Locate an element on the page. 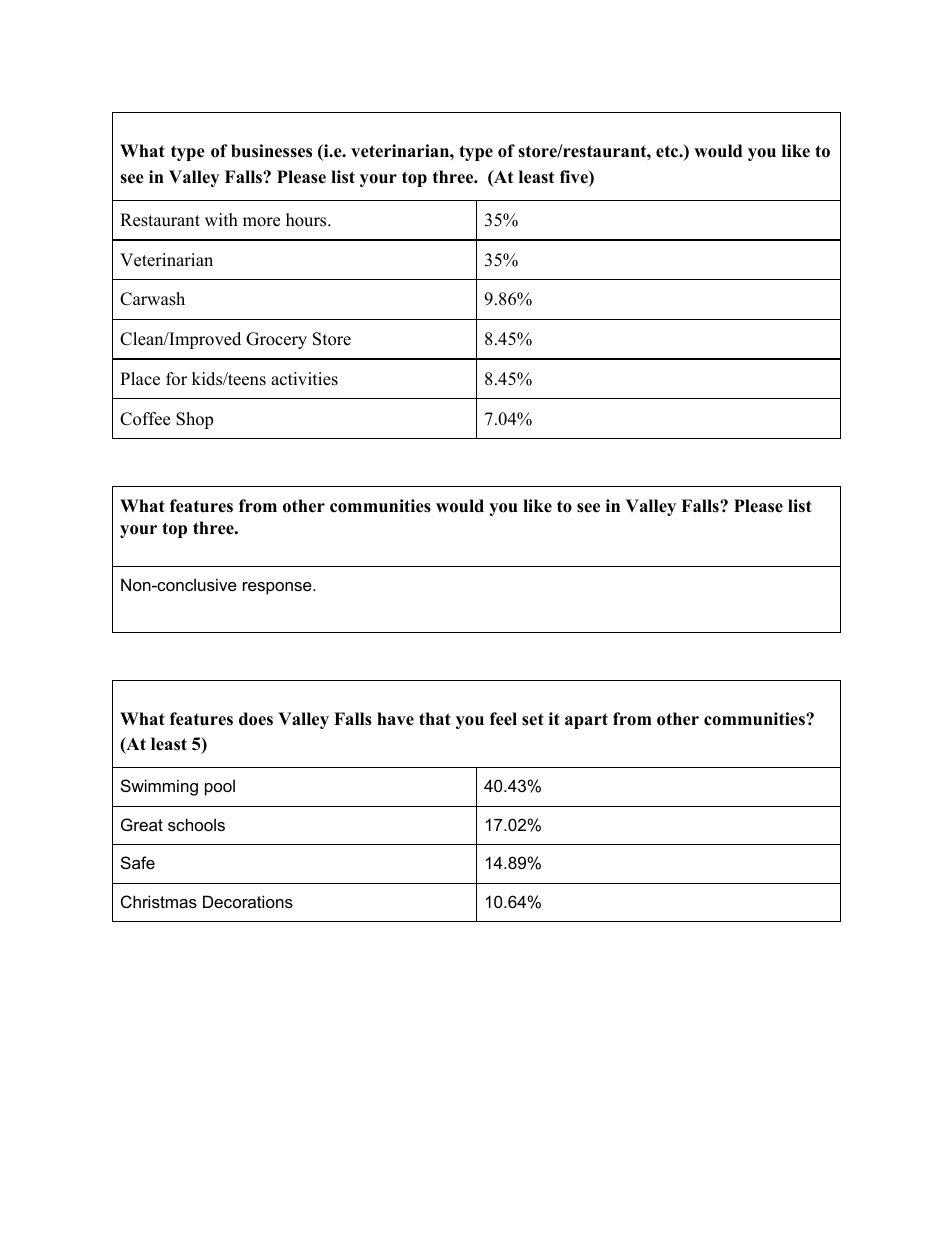 This page has width=952, height=1233. activities is located at coordinates (304, 379).
